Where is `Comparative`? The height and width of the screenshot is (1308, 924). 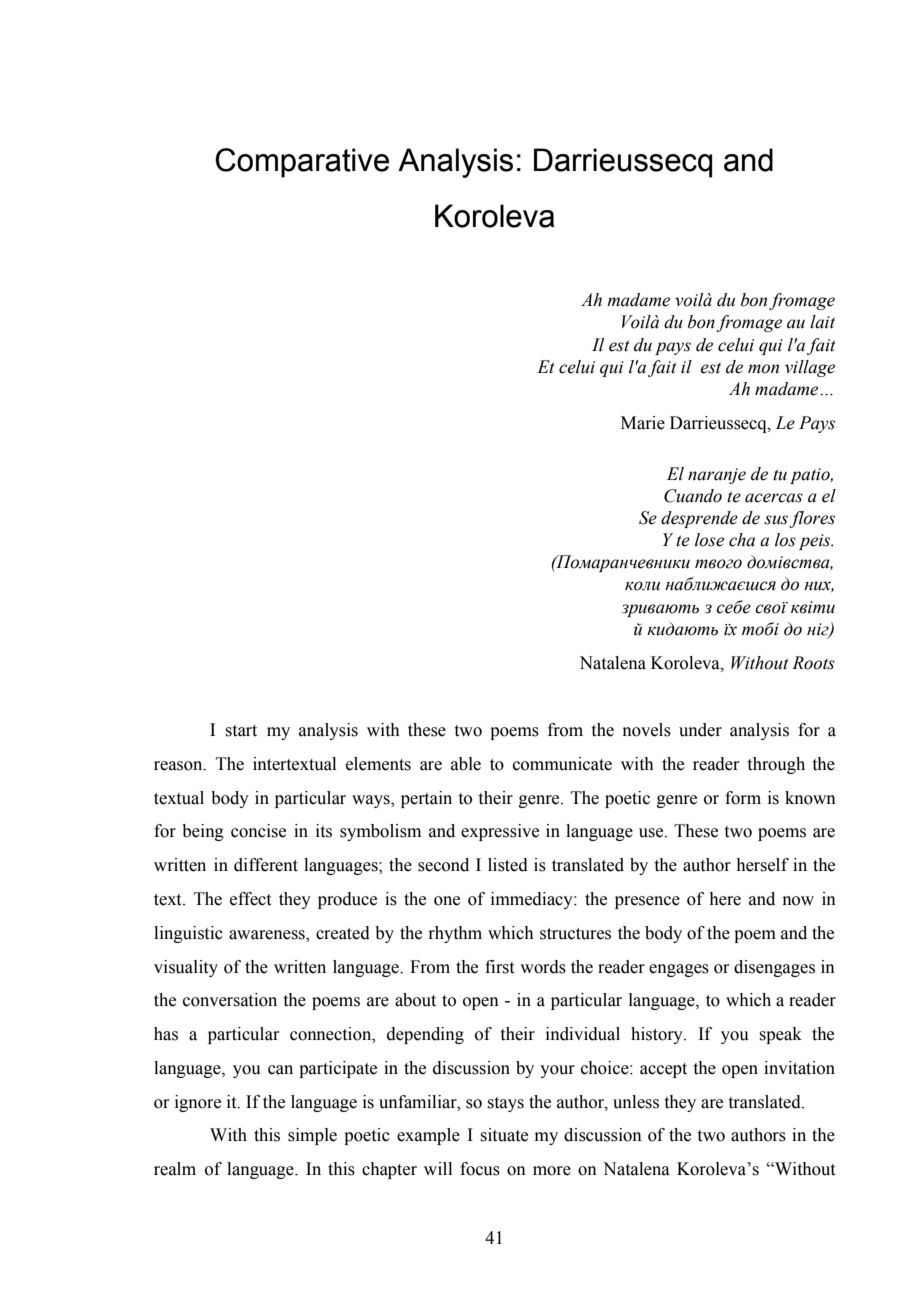
Comparative is located at coordinates (302, 163).
